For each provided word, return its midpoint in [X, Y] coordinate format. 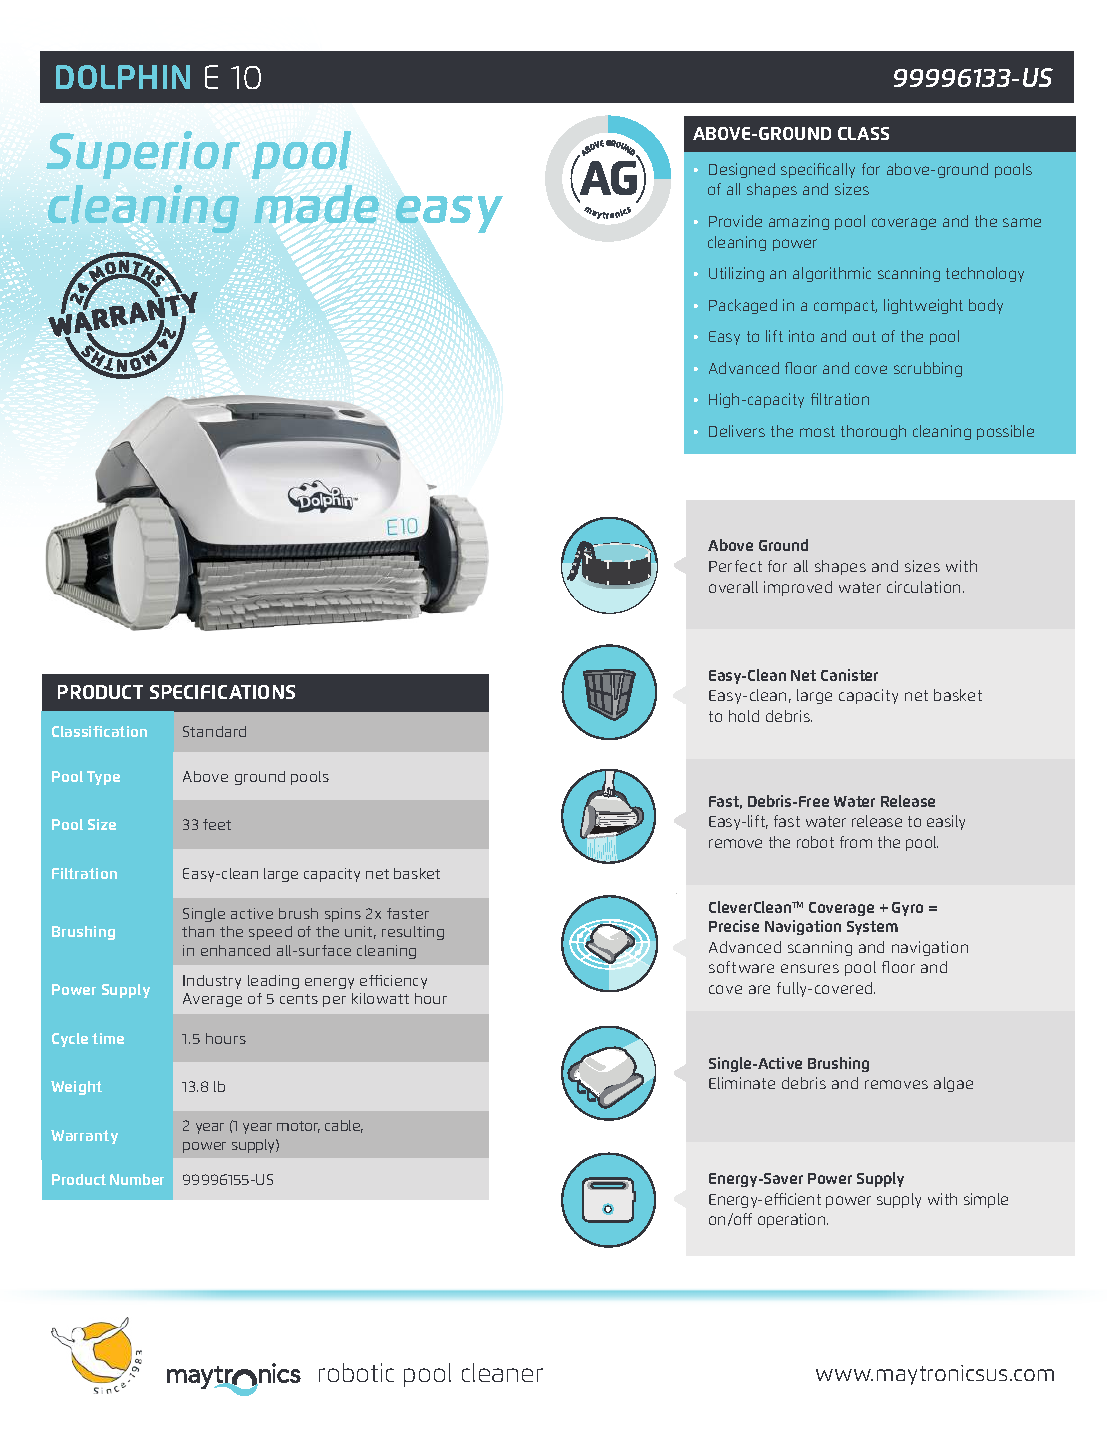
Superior [143, 155]
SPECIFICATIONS [222, 692]
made [316, 204]
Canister [849, 675]
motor [298, 1127]
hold [744, 716]
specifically [818, 170]
